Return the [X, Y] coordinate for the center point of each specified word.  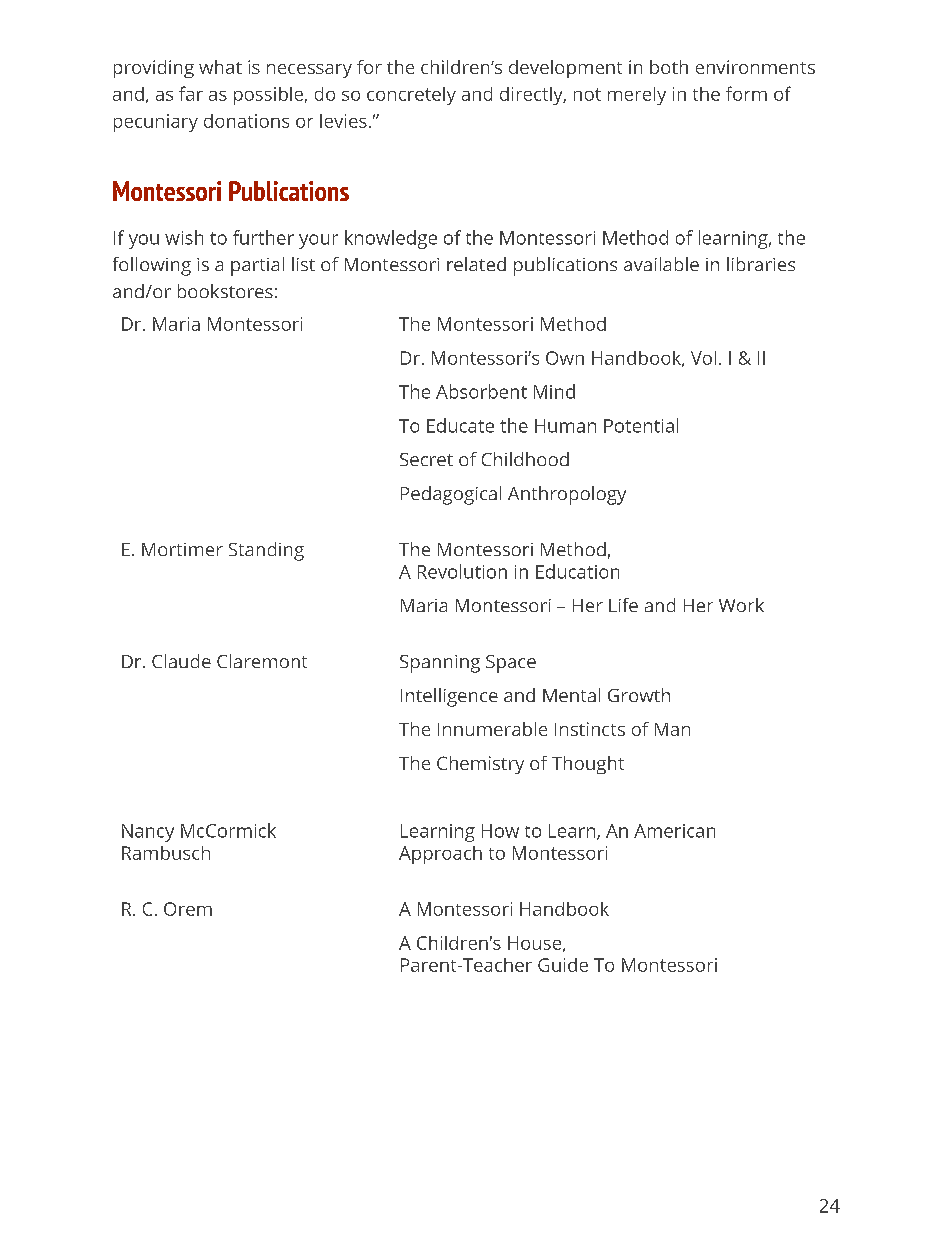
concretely [411, 96]
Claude [181, 661]
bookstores [225, 291]
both [669, 67]
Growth [639, 695]
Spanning [440, 664]
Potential [641, 425]
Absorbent [481, 391]
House [534, 943]
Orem [188, 909]
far [191, 93]
